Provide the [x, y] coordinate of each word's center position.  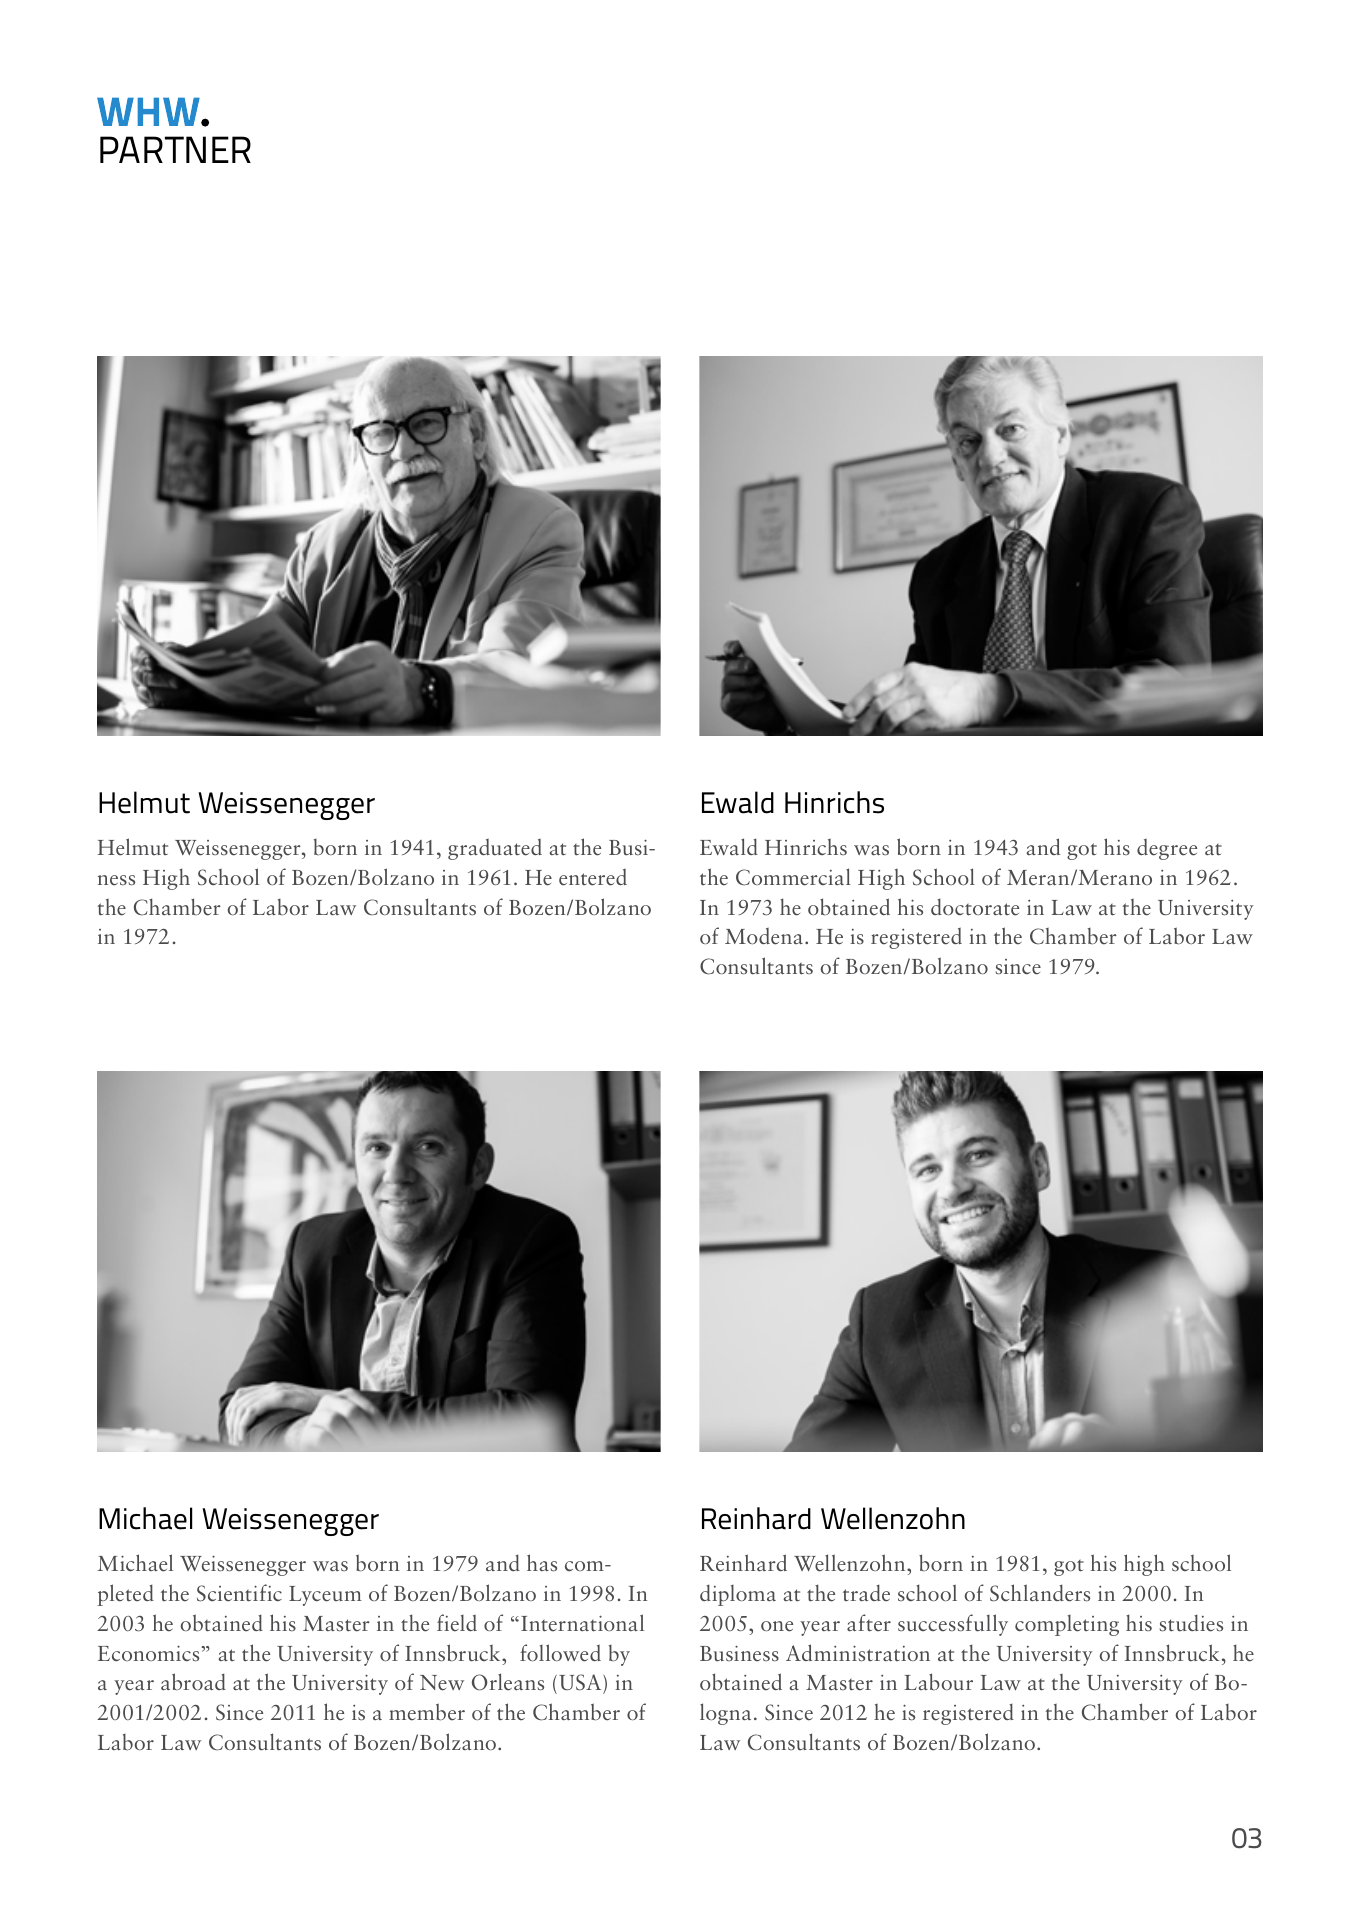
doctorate [975, 907]
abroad [193, 1682]
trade [866, 1593]
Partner [175, 149]
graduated [495, 849]
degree [1167, 849]
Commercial [793, 877]
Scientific [239, 1593]
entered [593, 877]
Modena [764, 936]
